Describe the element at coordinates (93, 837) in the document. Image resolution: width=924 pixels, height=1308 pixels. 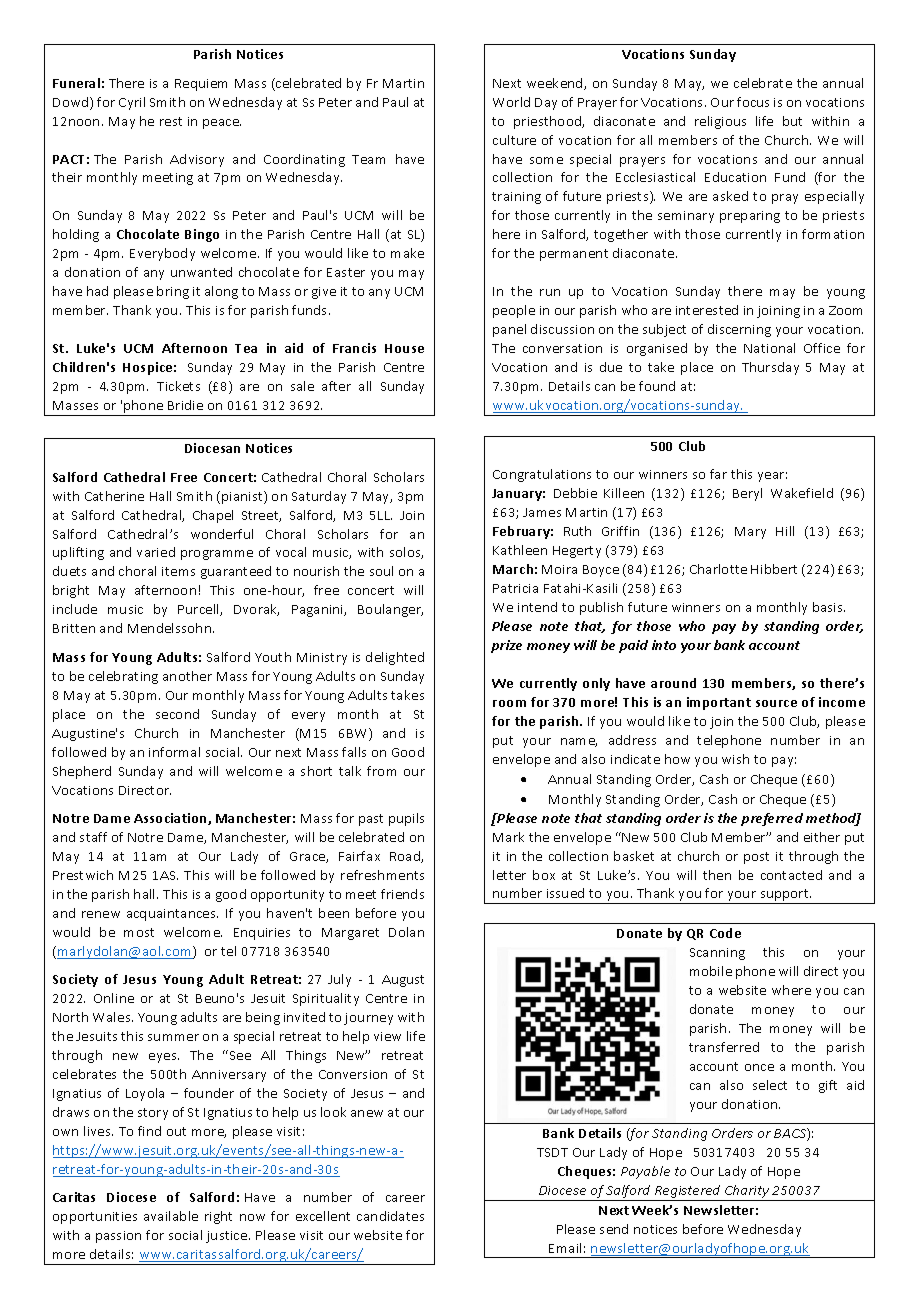
I see `staff` at that location.
